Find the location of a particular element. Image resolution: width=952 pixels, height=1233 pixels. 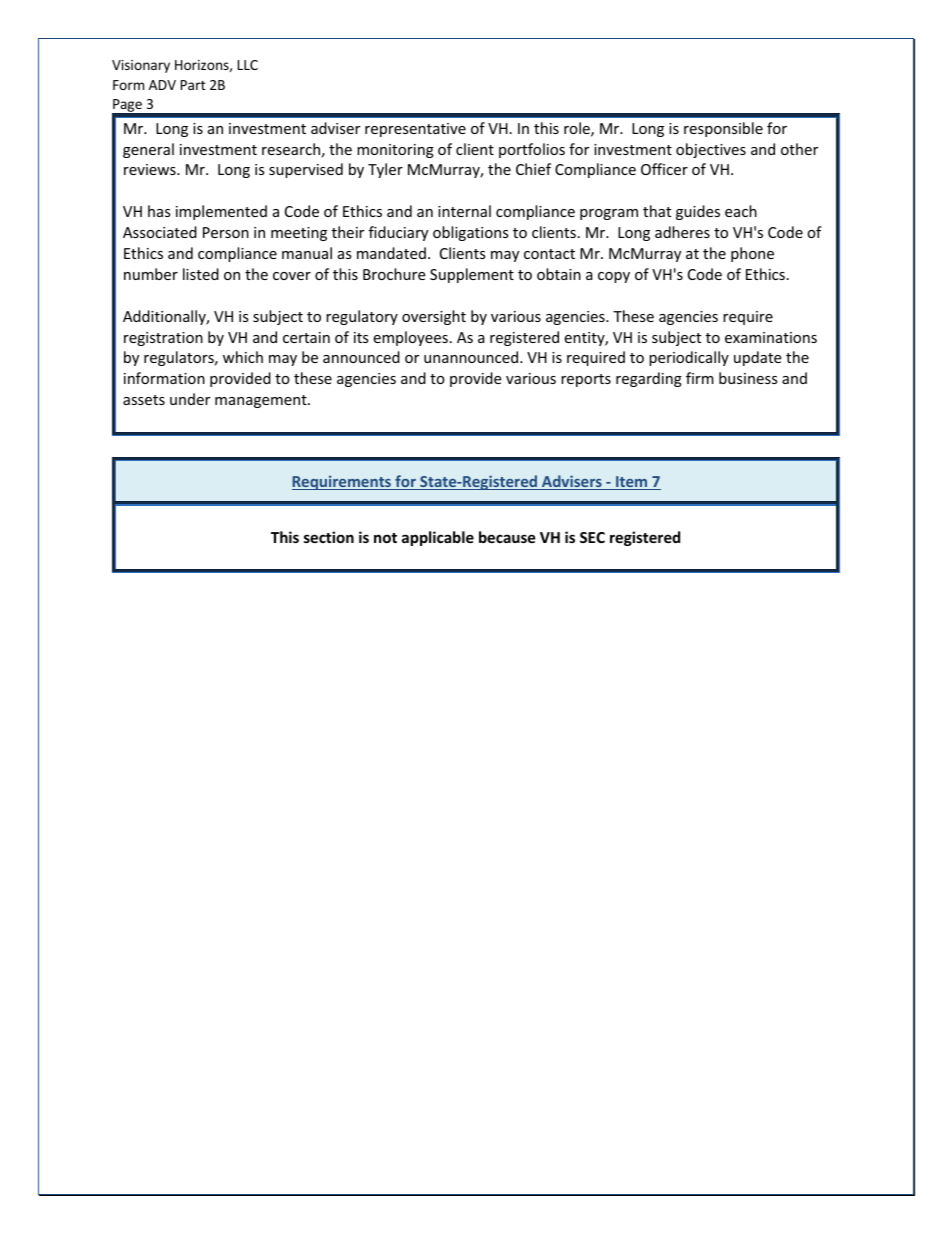

section is located at coordinates (329, 537).
